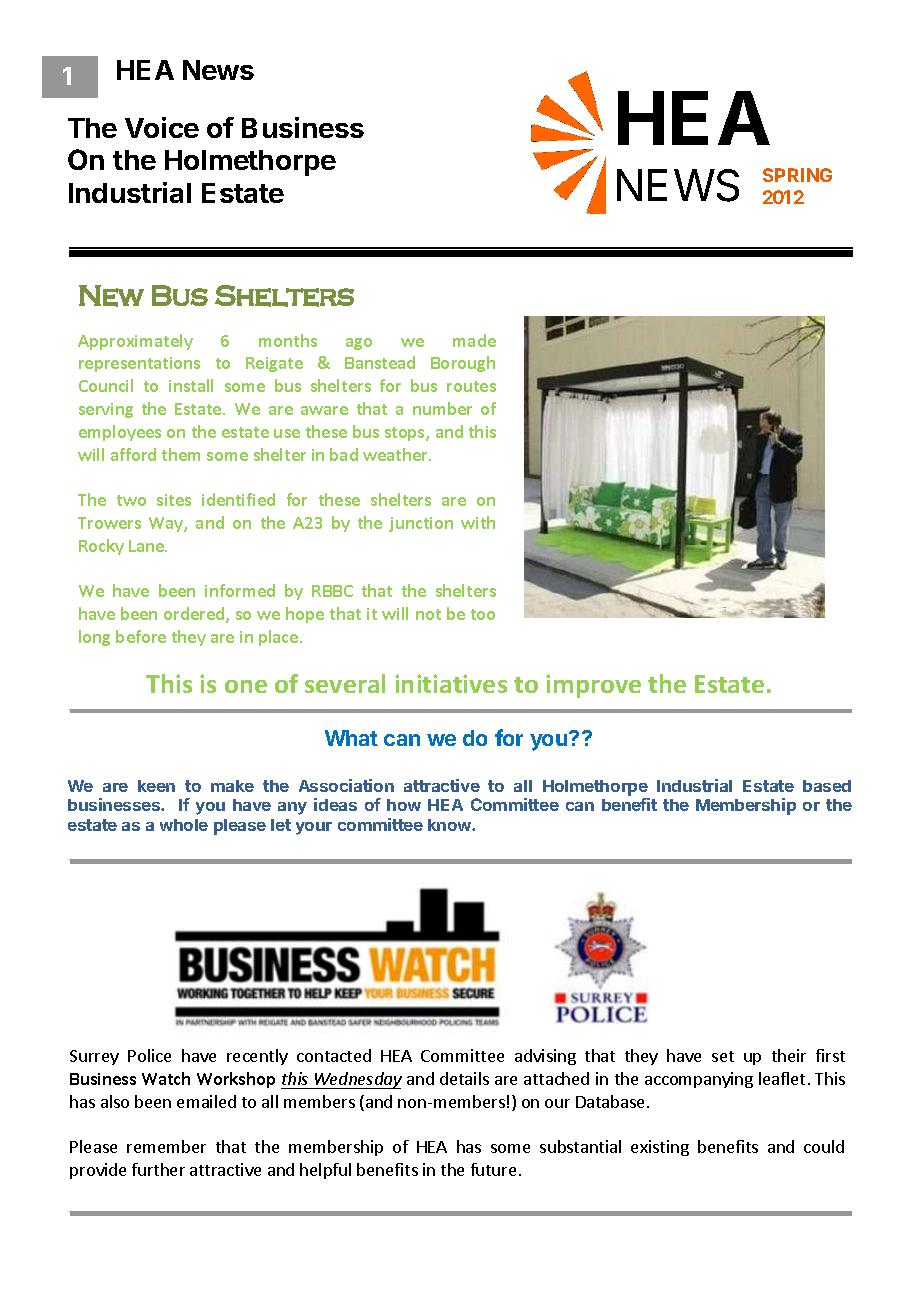 This screenshot has height=1308, width=924. I want to click on initiatives, so click(451, 683).
